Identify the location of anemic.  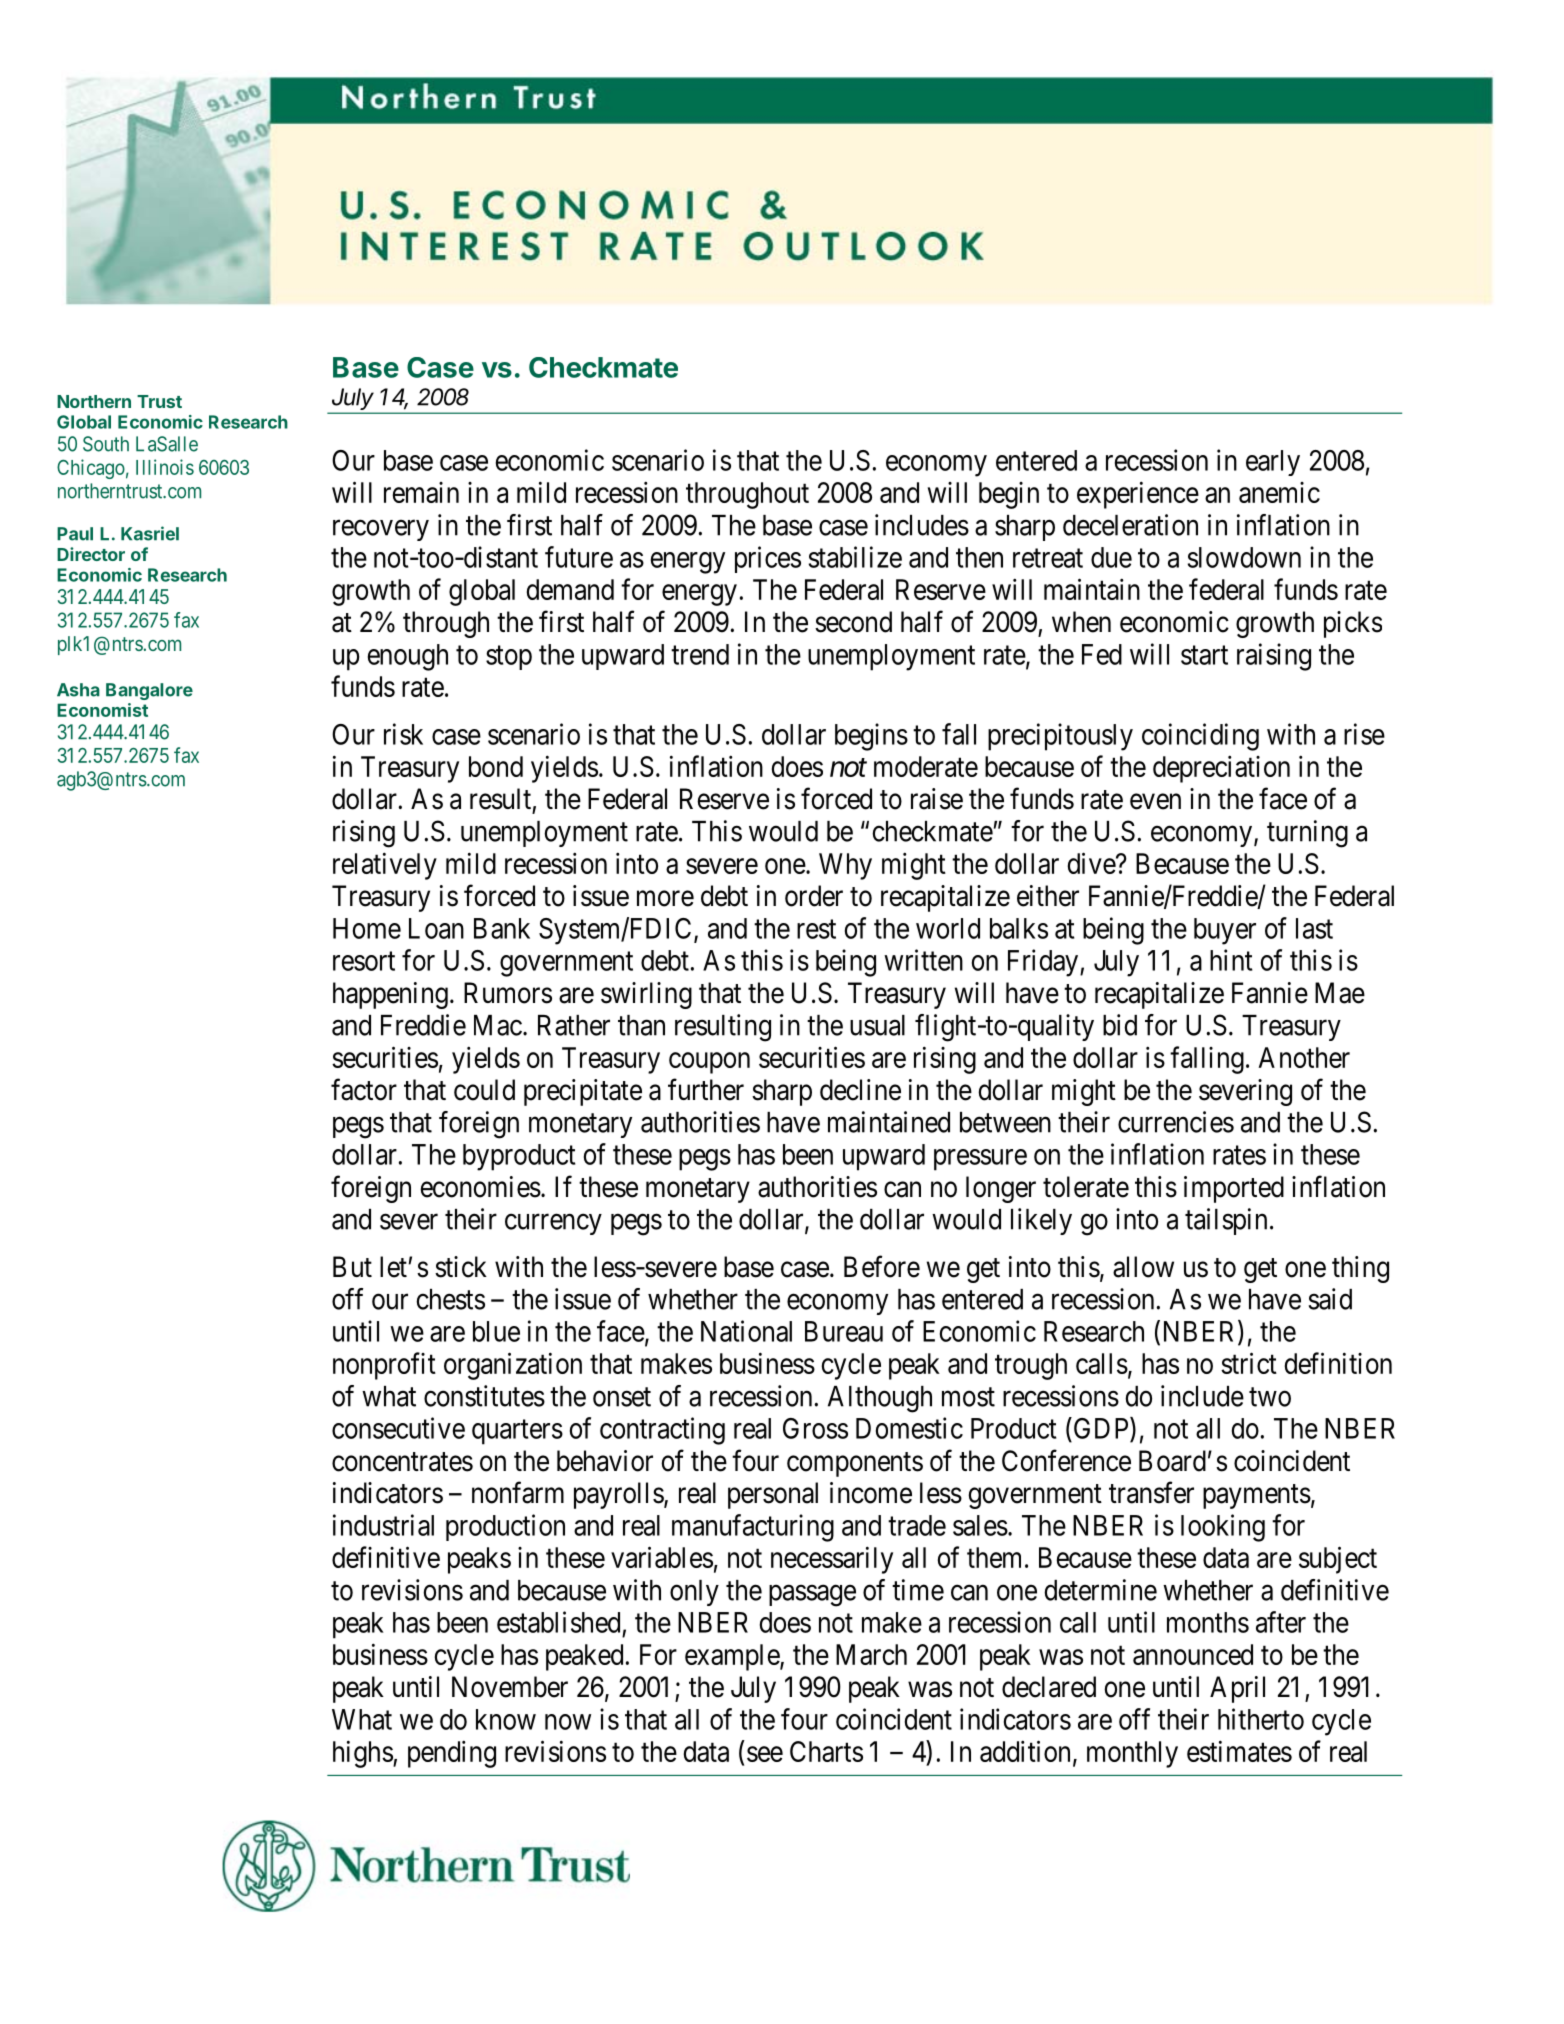
(1279, 492).
